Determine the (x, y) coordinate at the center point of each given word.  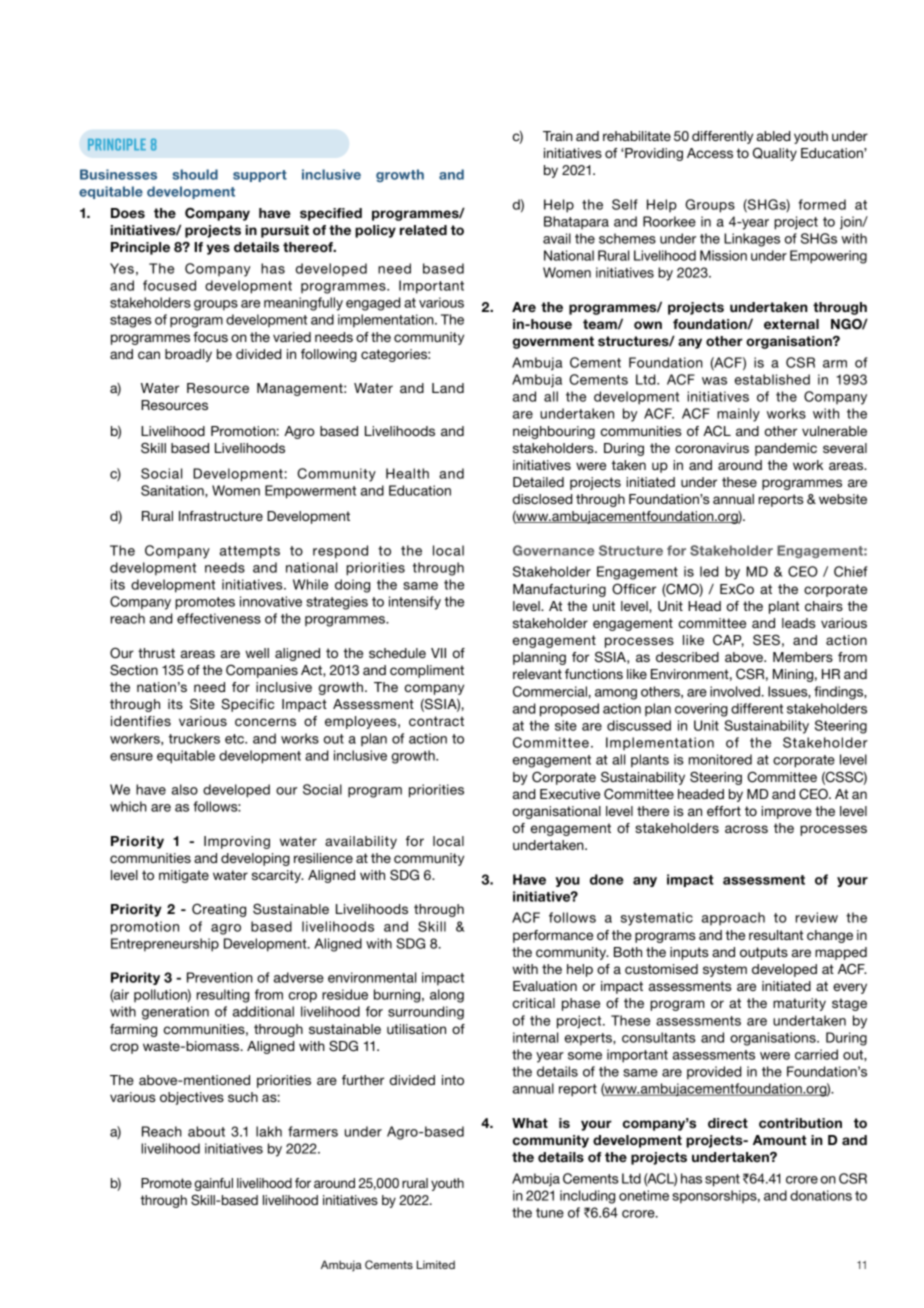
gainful (214, 1184)
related (423, 230)
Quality (775, 154)
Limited (436, 1264)
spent (722, 1180)
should (195, 174)
